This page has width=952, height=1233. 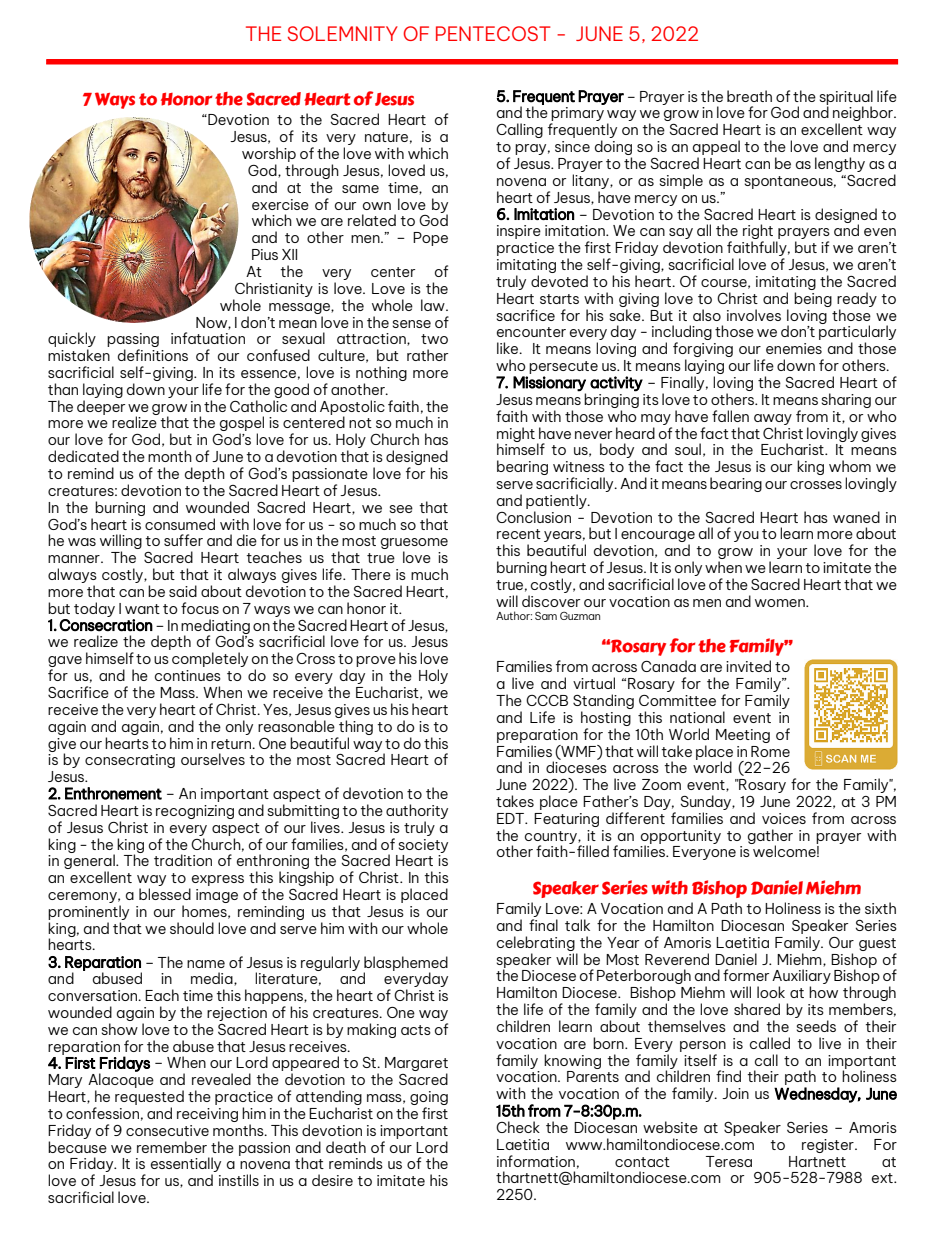 I want to click on PENTECOST, so click(x=493, y=33).
